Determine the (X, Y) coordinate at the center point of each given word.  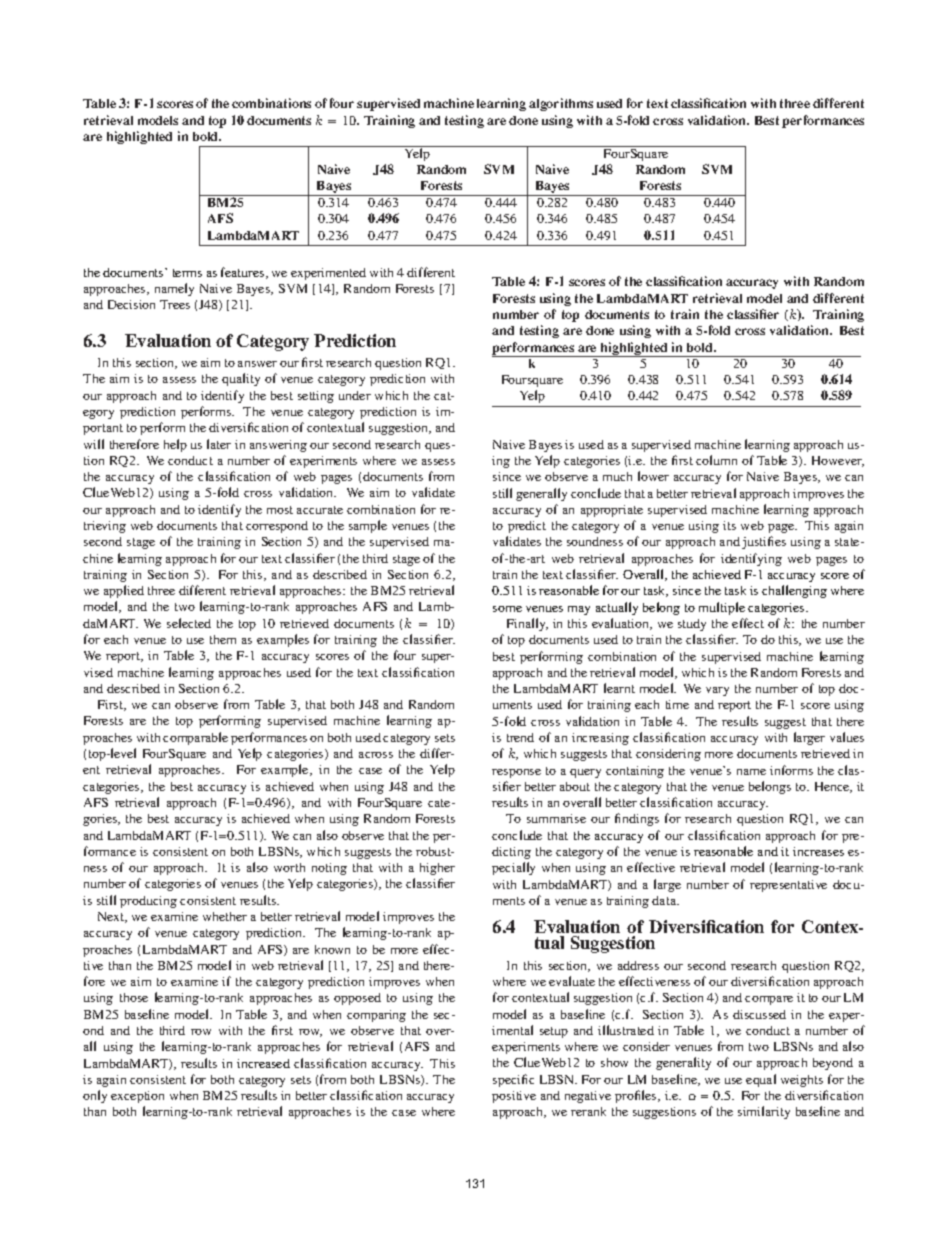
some (507, 609)
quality (241, 379)
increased (263, 1063)
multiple (722, 608)
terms (187, 273)
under (355, 395)
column (716, 460)
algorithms (561, 104)
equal (761, 1080)
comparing (376, 1016)
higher (437, 869)
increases (818, 851)
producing (148, 902)
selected (189, 623)
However (838, 461)
